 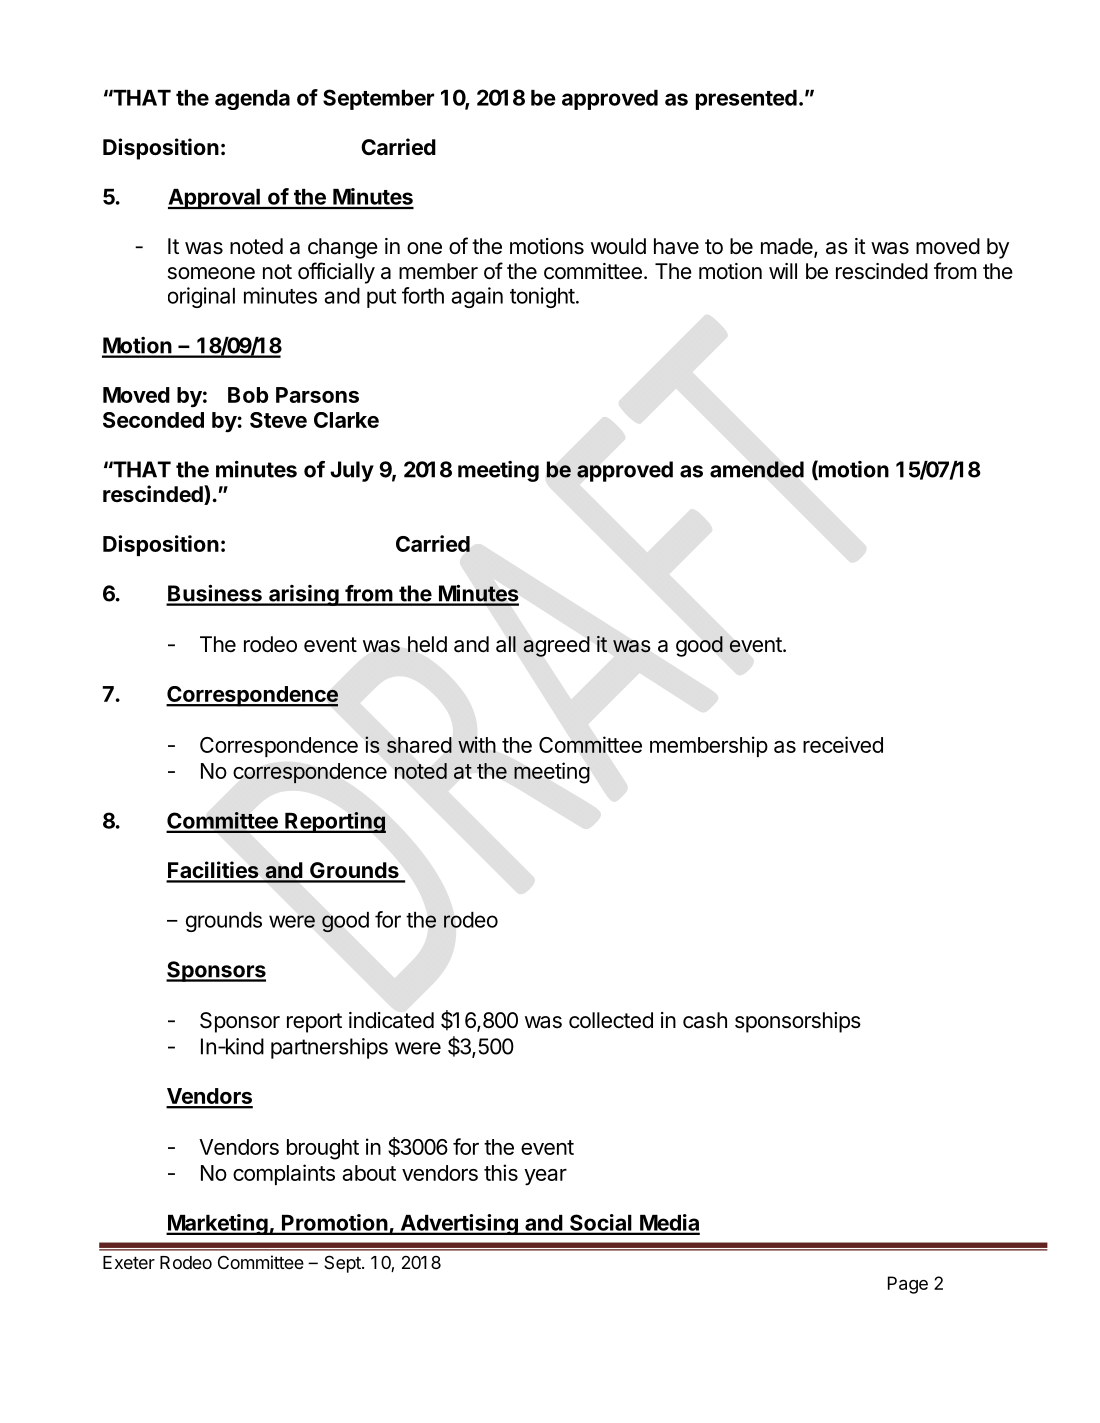 I want to click on presented, so click(x=746, y=100).
